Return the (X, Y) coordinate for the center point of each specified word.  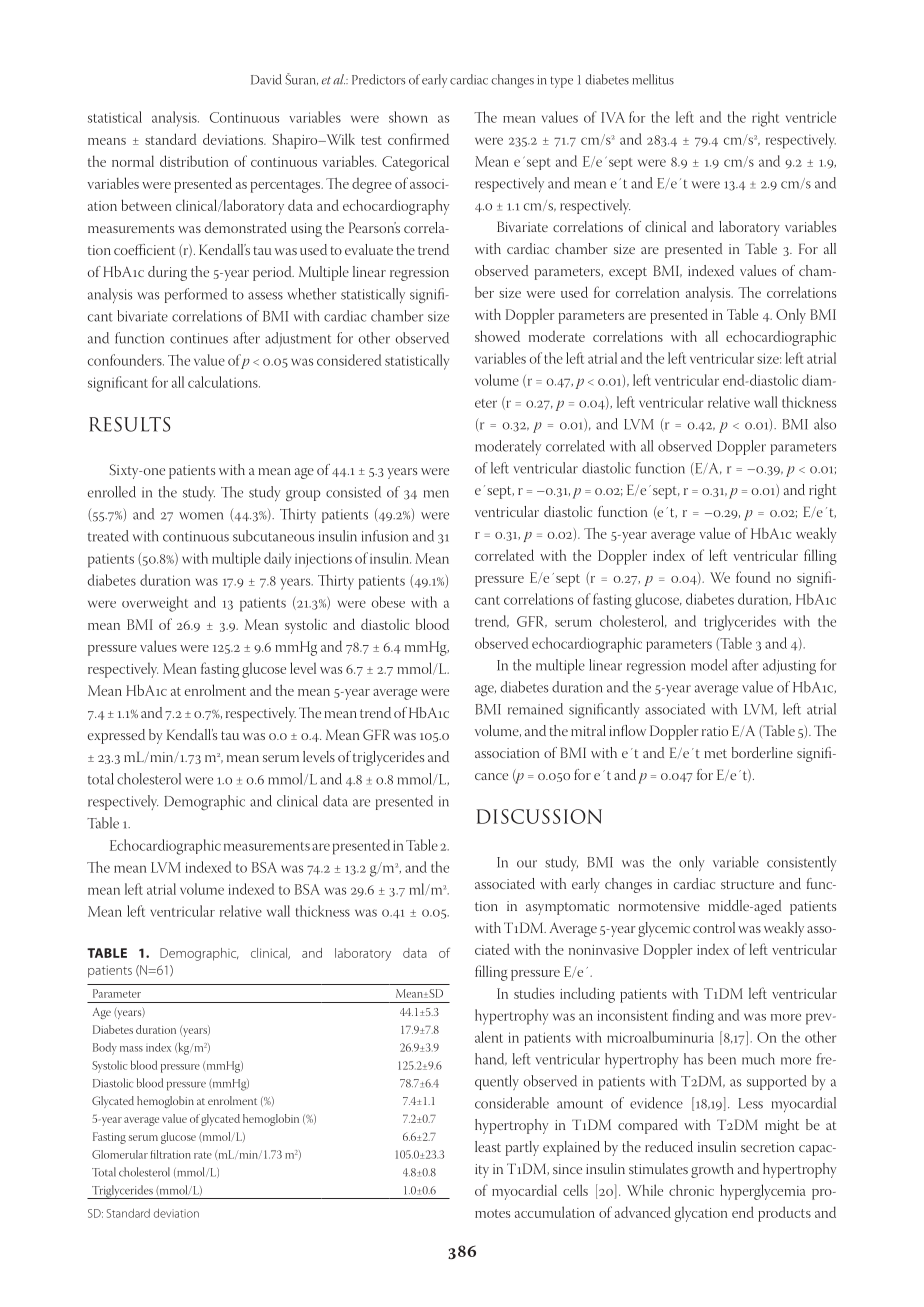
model (709, 665)
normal (133, 161)
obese (388, 602)
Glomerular (120, 1154)
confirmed (418, 139)
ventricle (811, 117)
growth (712, 1170)
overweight (155, 604)
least (488, 1146)
